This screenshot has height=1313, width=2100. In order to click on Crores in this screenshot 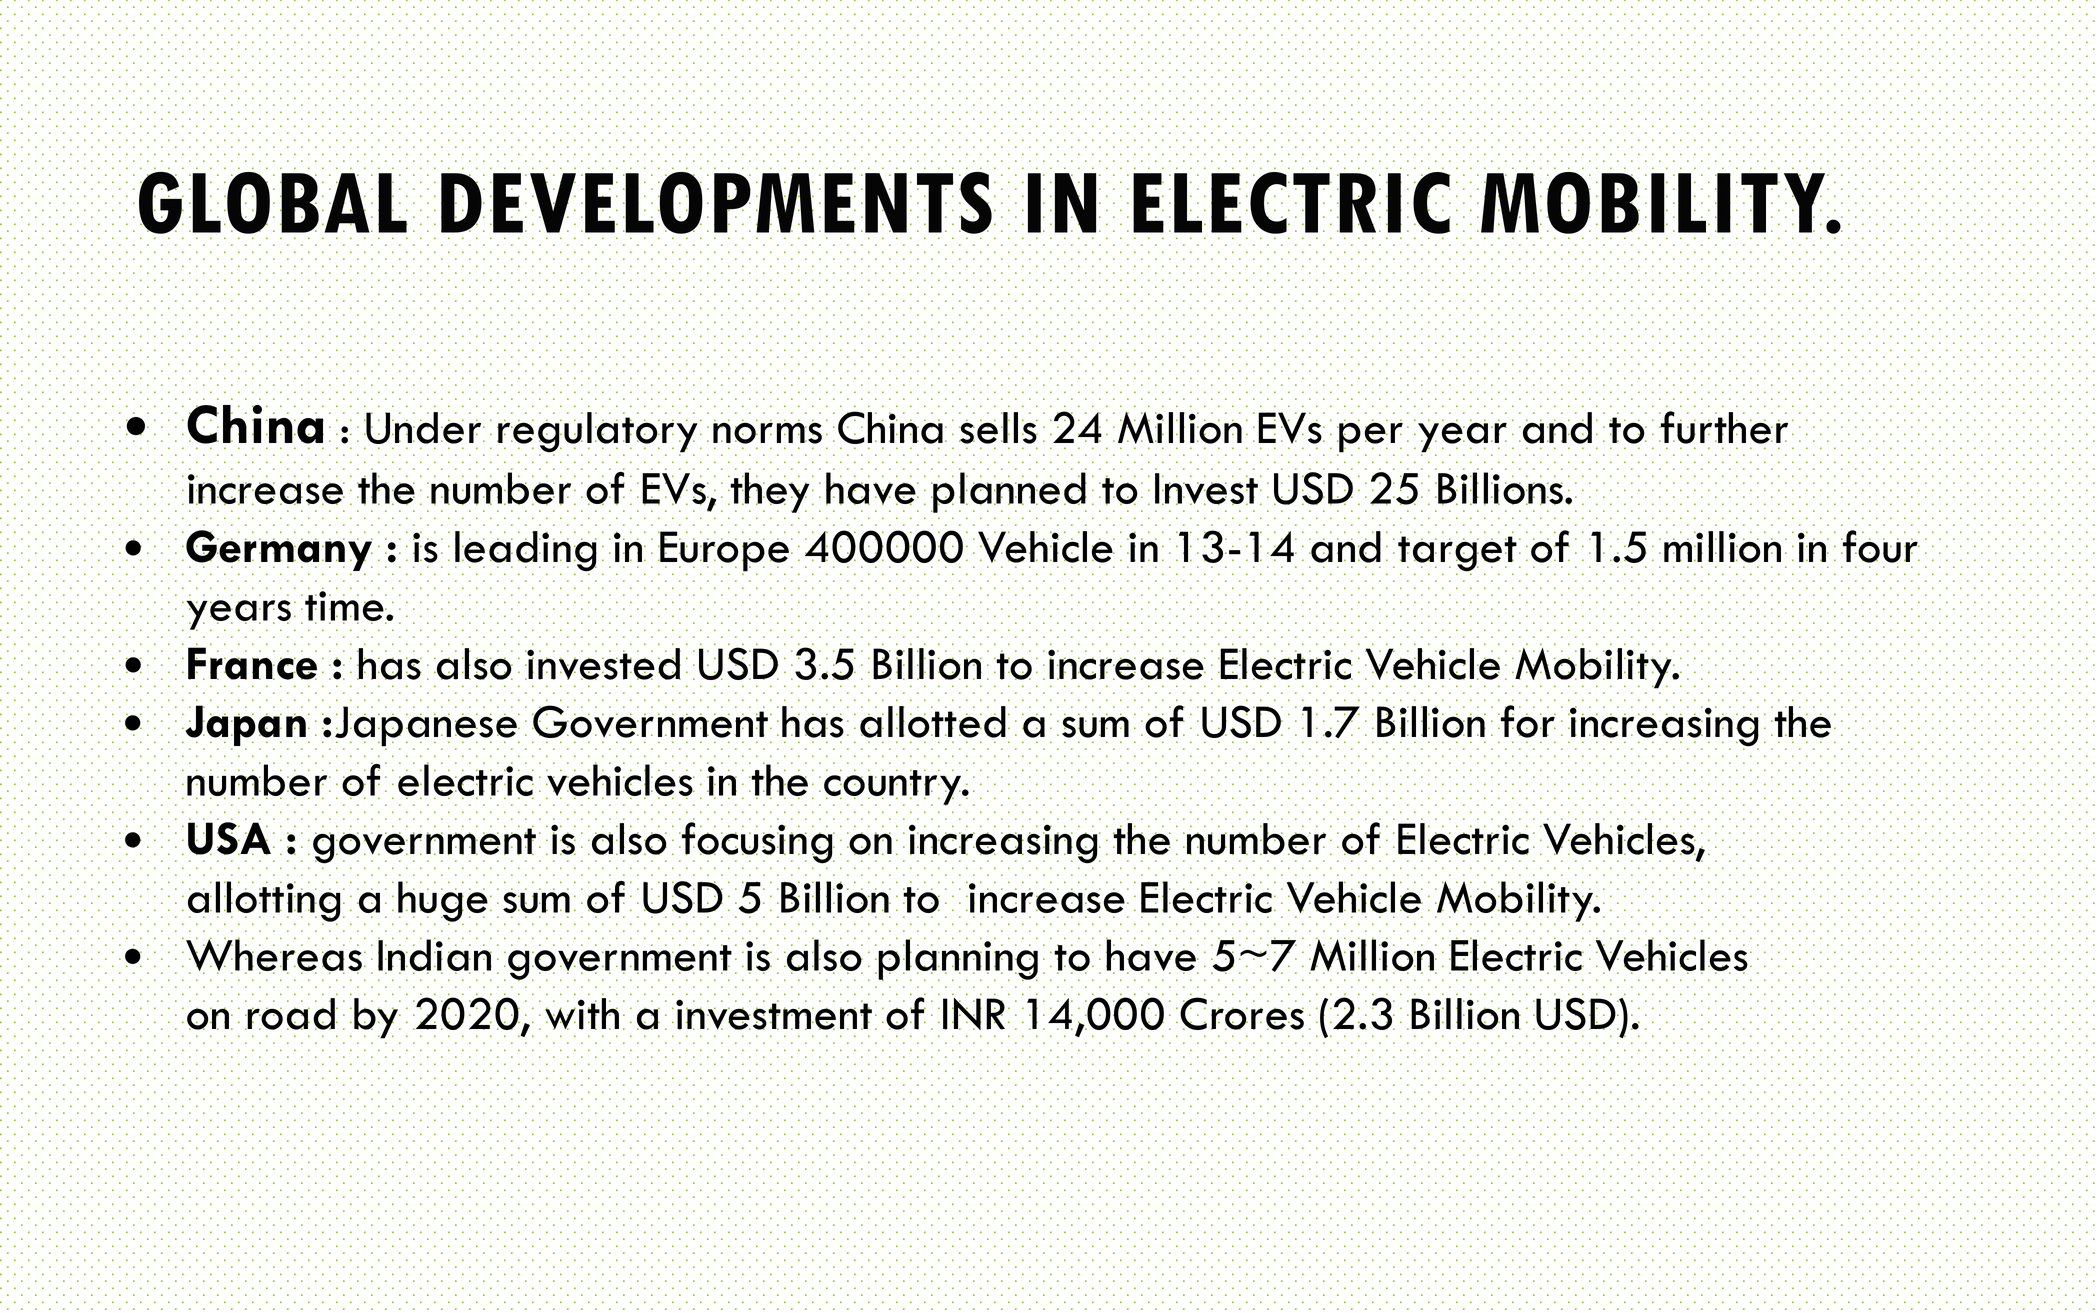, I will do `click(1242, 1013)`.
